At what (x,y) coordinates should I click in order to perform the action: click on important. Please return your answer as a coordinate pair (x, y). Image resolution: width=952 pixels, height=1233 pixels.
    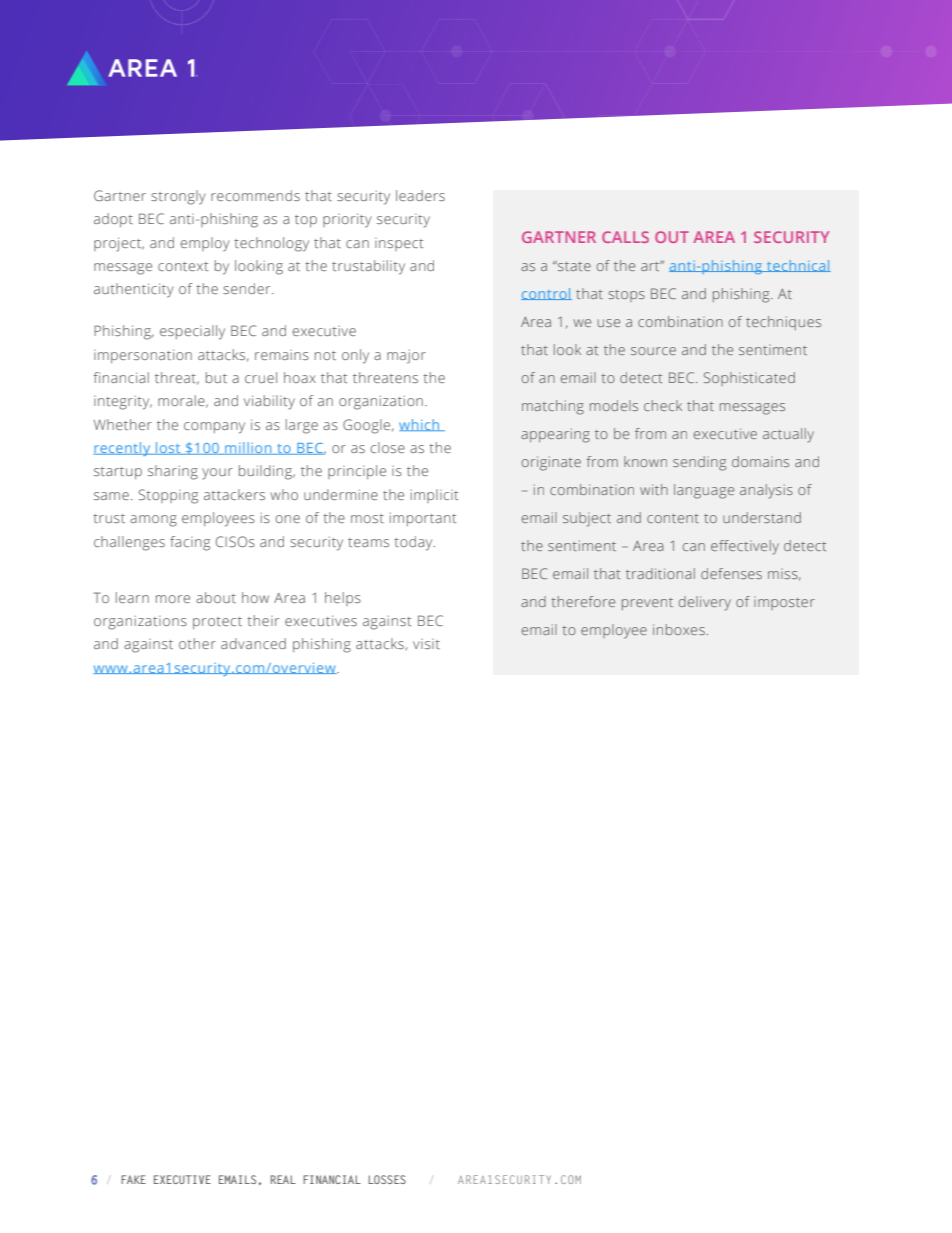
    Looking at the image, I should click on (423, 519).
